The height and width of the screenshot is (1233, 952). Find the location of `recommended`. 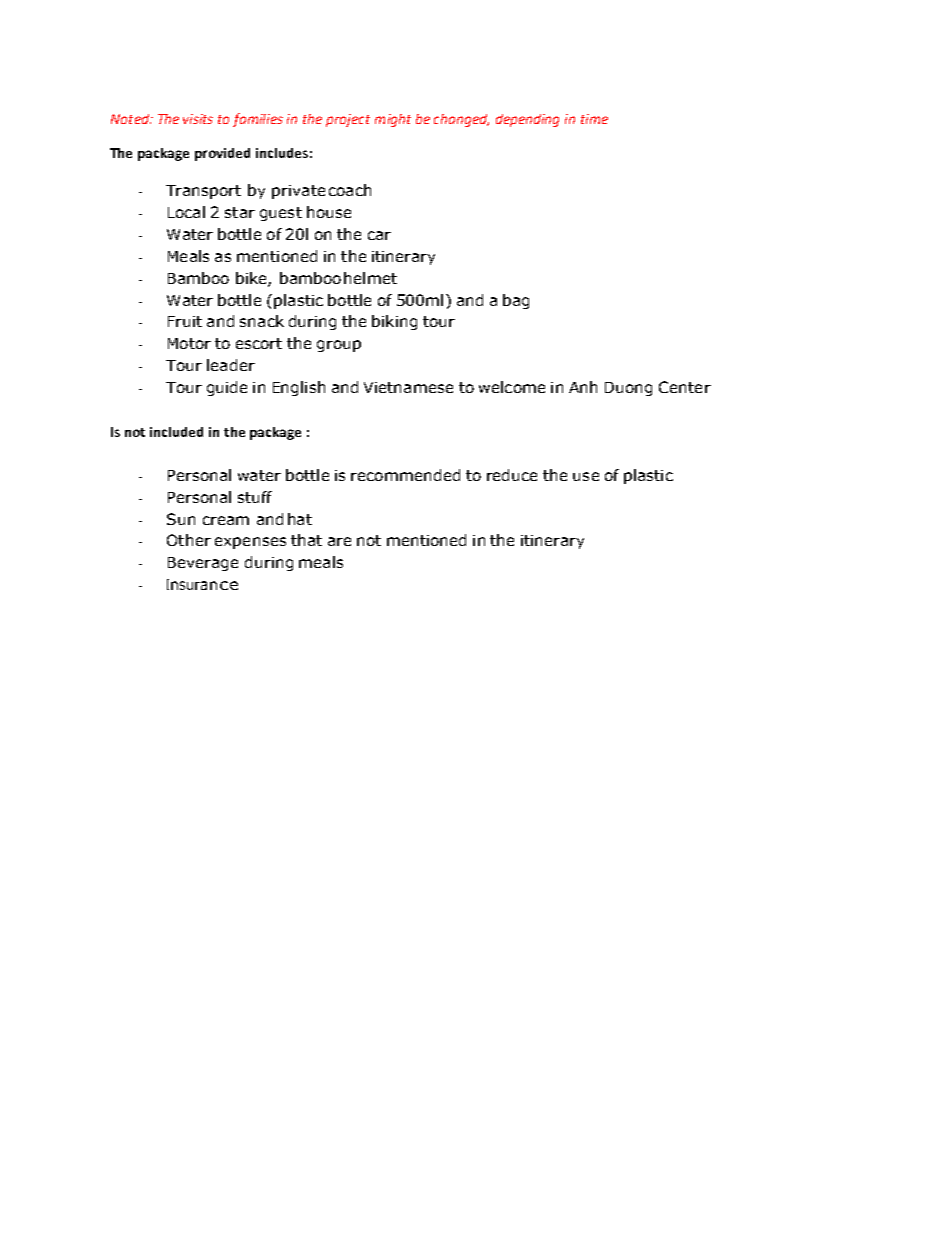

recommended is located at coordinates (405, 475).
